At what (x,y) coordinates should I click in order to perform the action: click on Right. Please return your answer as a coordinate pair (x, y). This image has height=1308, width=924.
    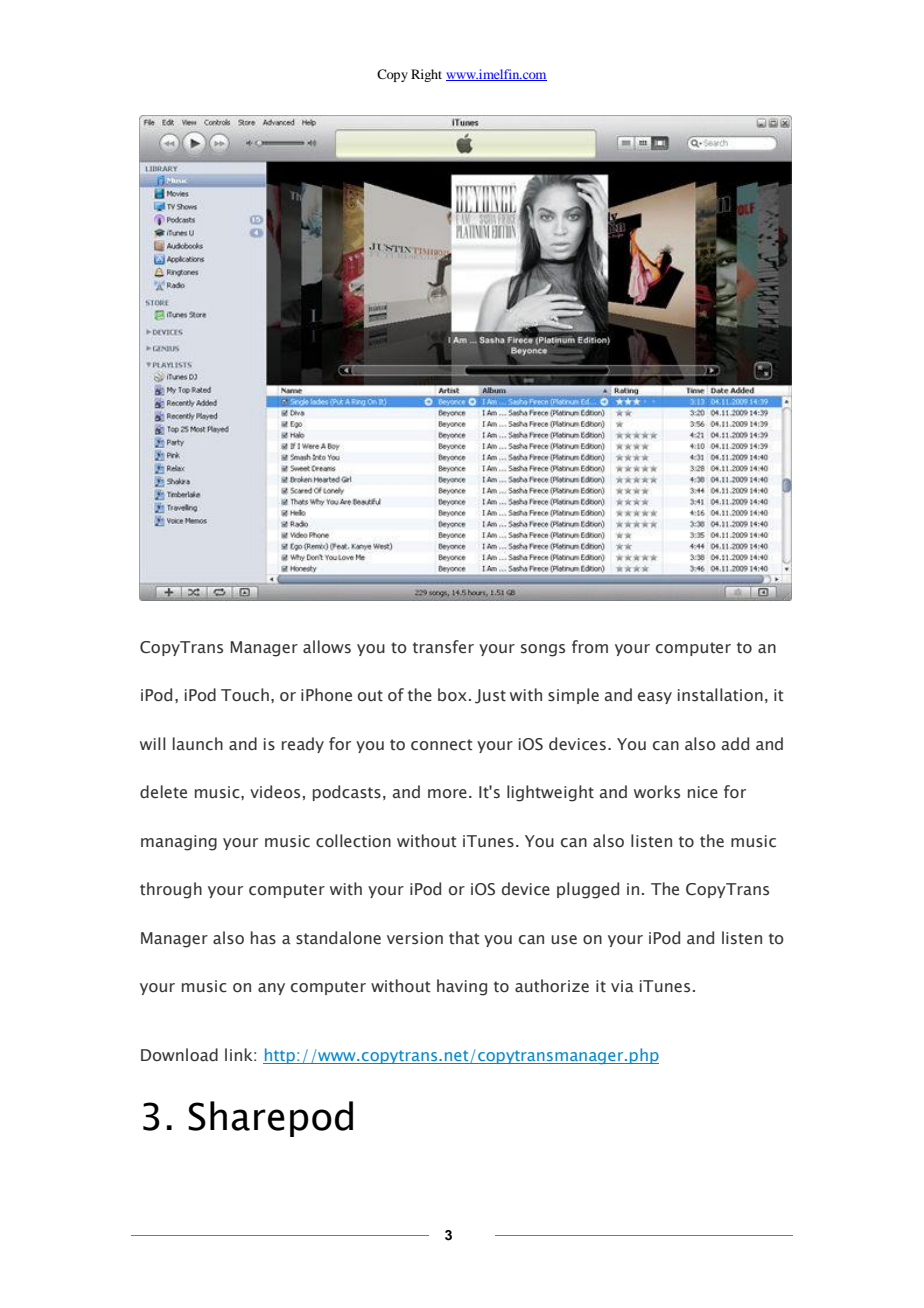
    Looking at the image, I should click on (426, 75).
